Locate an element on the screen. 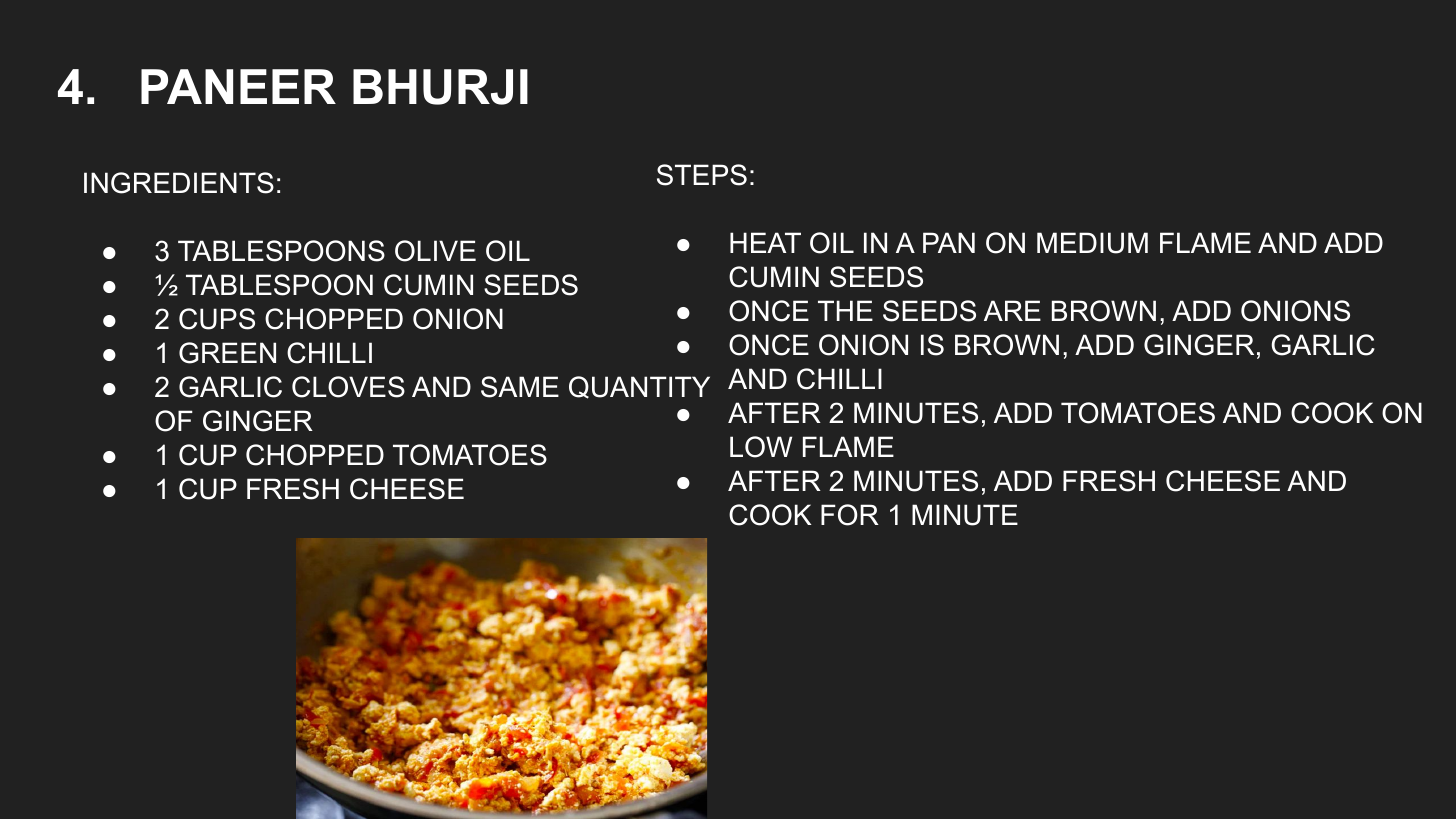  PANEER is located at coordinates (238, 86).
